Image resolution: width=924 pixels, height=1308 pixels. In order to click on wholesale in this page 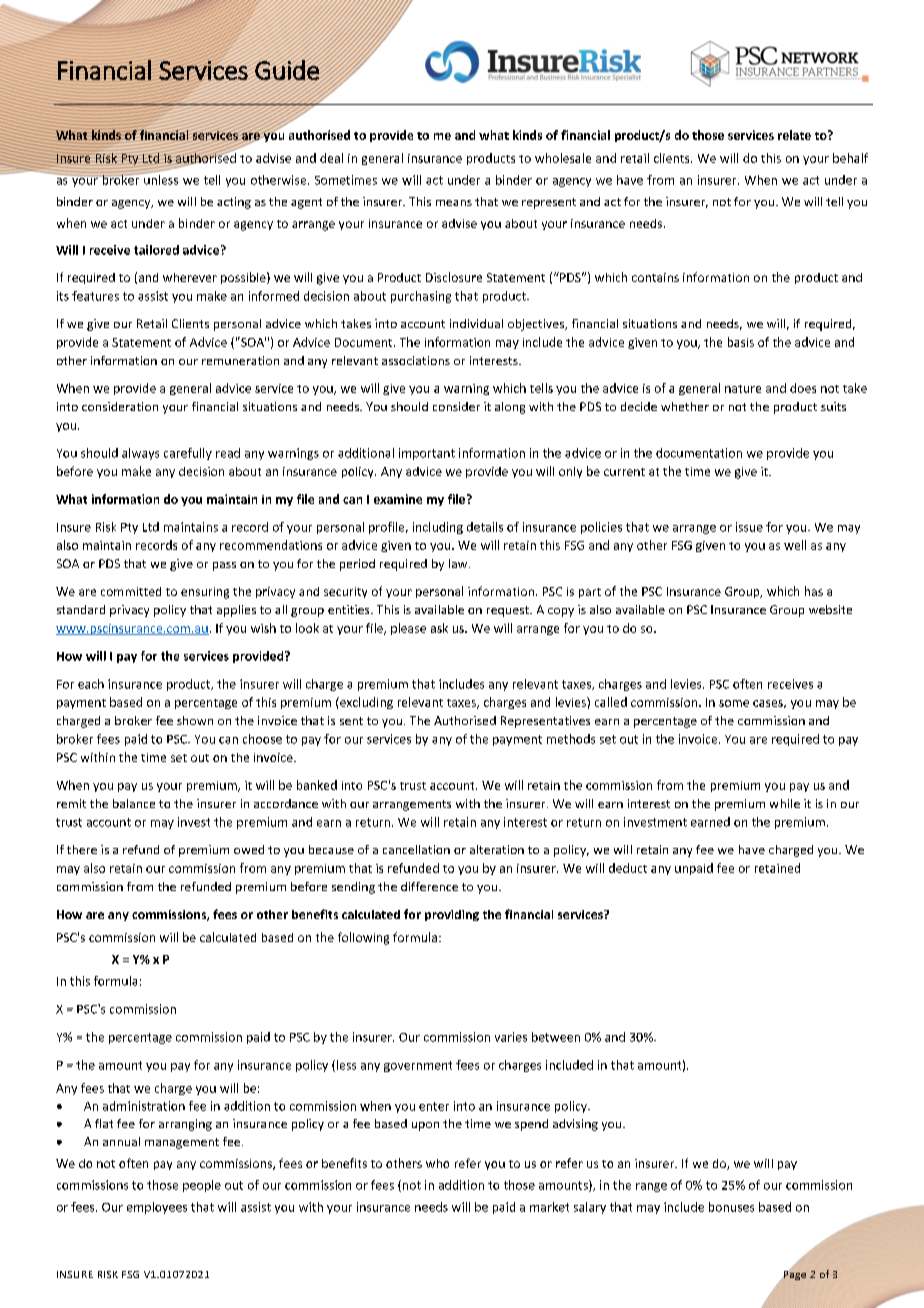, I will do `click(563, 158)`.
